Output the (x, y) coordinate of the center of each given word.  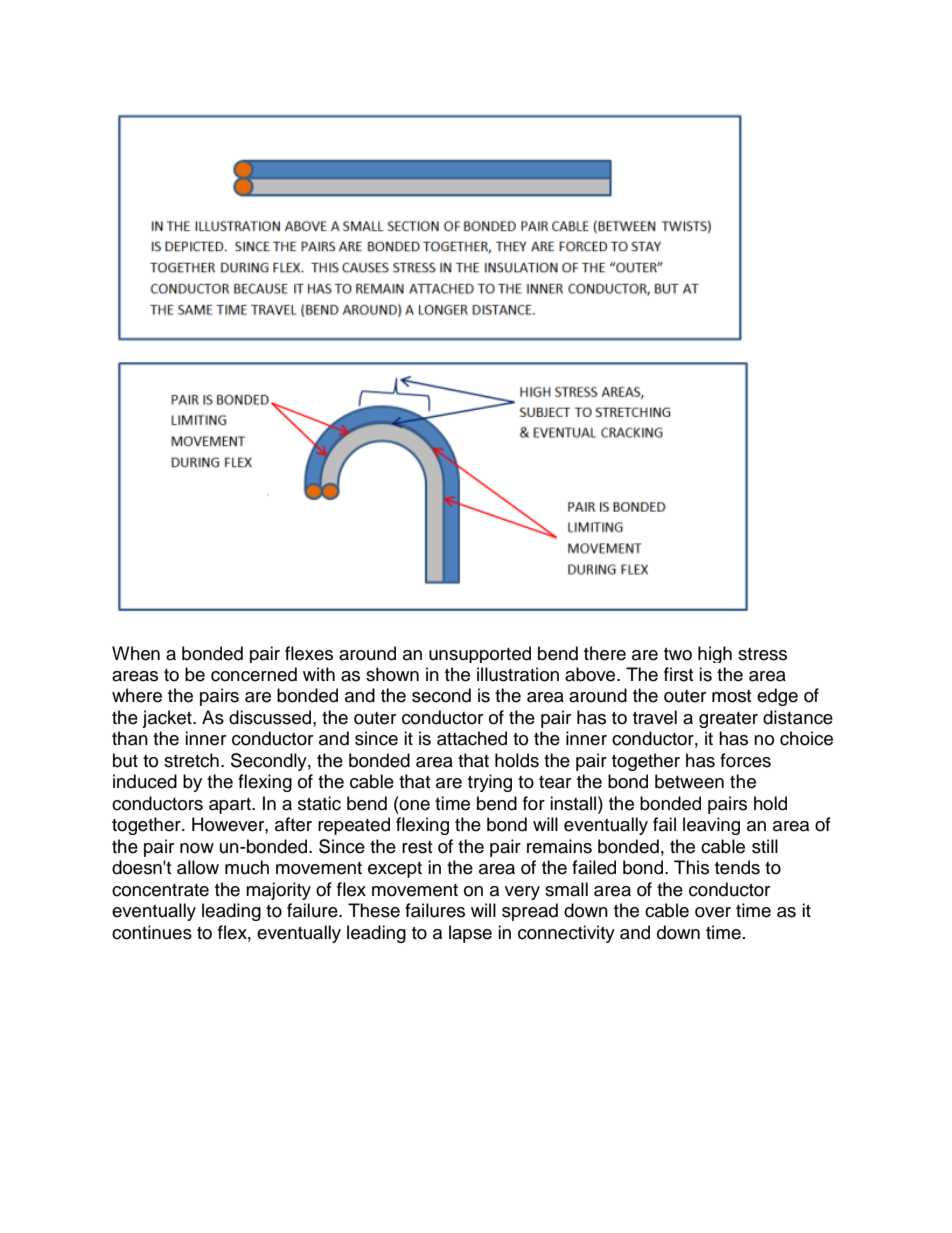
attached (472, 738)
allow (198, 867)
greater (728, 720)
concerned (254, 674)
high (715, 654)
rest (417, 847)
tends (737, 867)
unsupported (480, 654)
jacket (168, 719)
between (689, 781)
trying (490, 783)
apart (231, 806)
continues (152, 932)
